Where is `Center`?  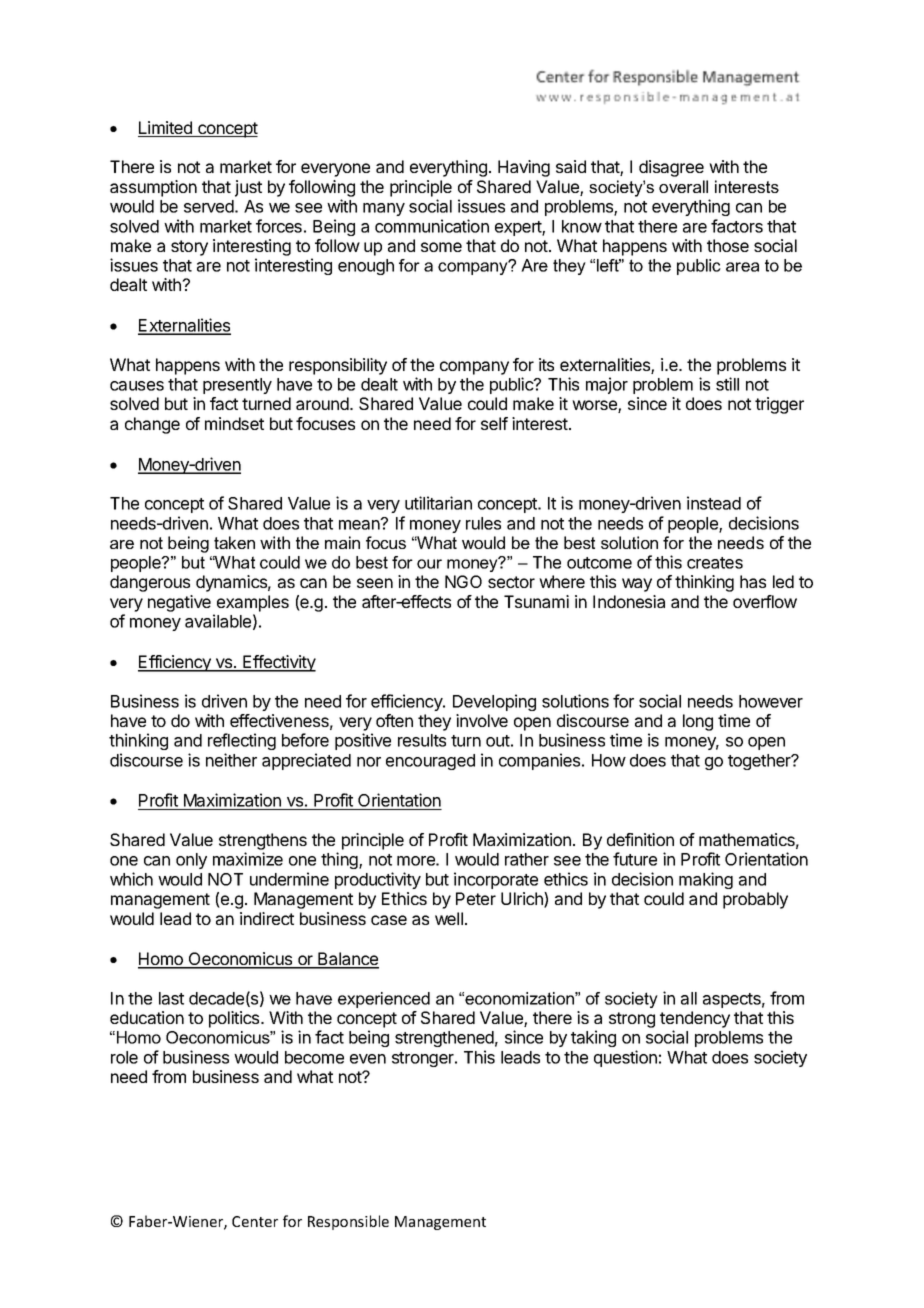
Center is located at coordinates (255, 1221).
